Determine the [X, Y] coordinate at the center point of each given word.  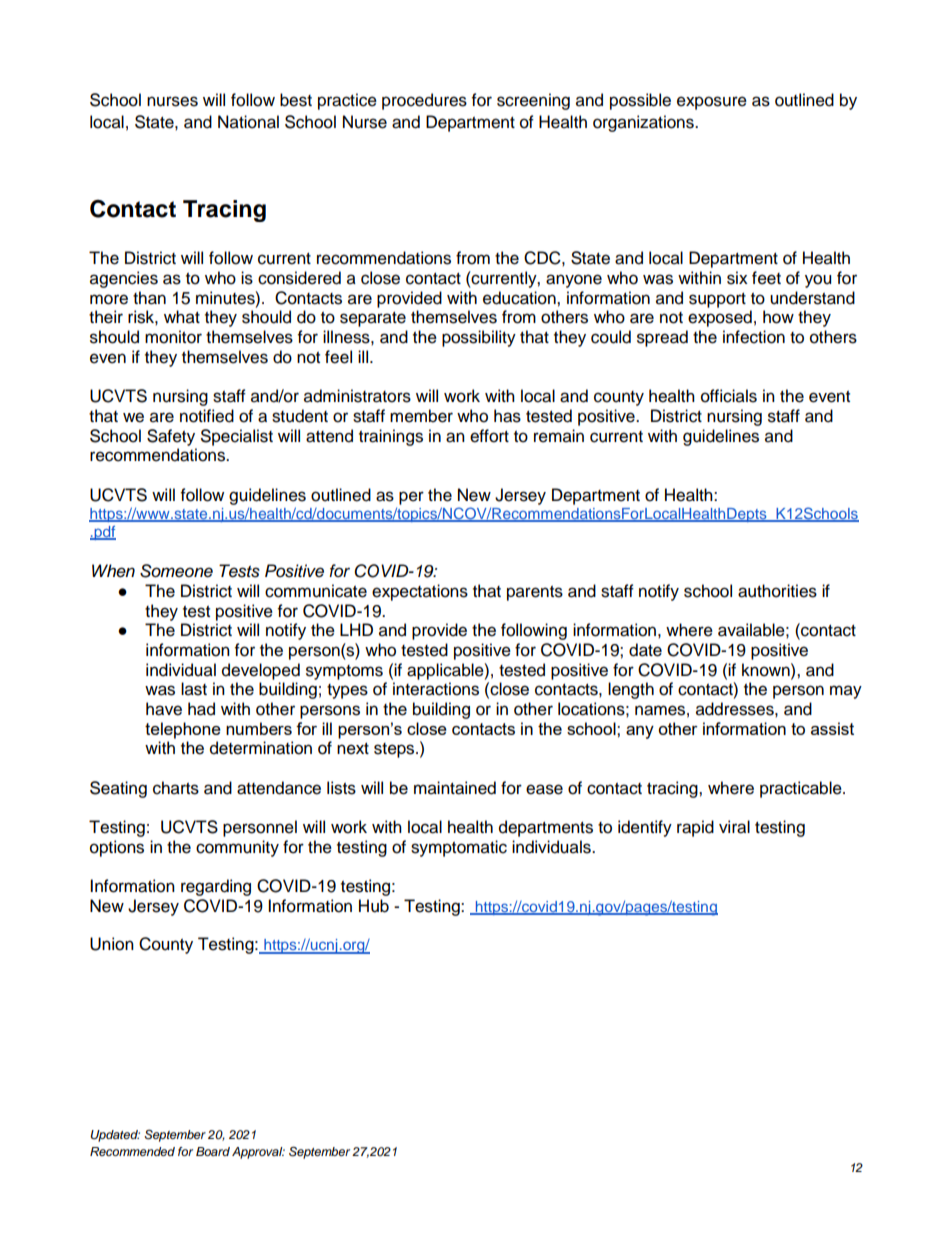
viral [734, 827]
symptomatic [459, 848]
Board [213, 1151]
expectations [420, 592]
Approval [258, 1153]
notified [207, 416]
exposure [712, 103]
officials [729, 396]
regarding [216, 887]
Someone [176, 571]
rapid [695, 828]
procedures [424, 101]
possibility [479, 338]
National [248, 122]
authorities [777, 591]
